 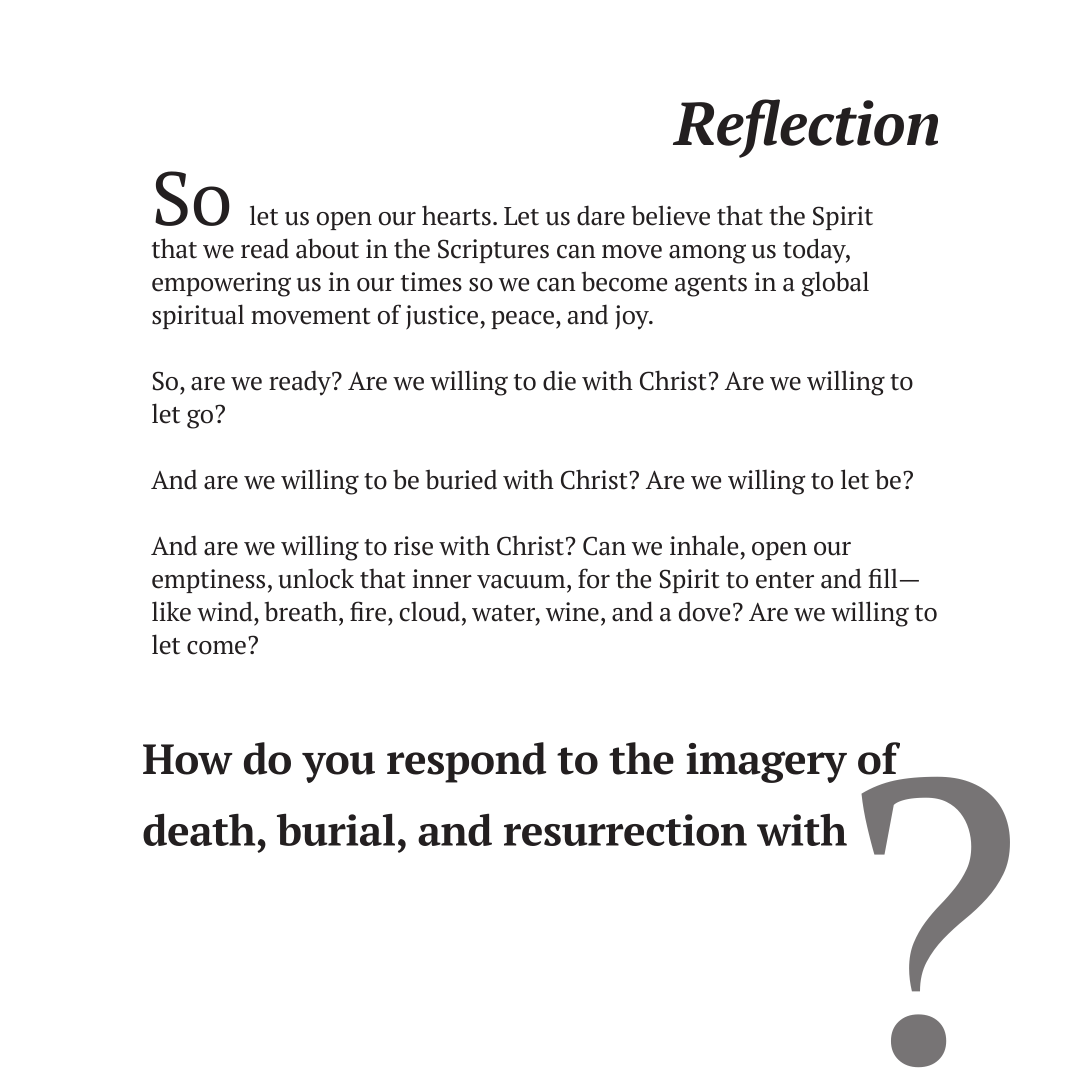 I want to click on Scriptures, so click(x=493, y=251).
